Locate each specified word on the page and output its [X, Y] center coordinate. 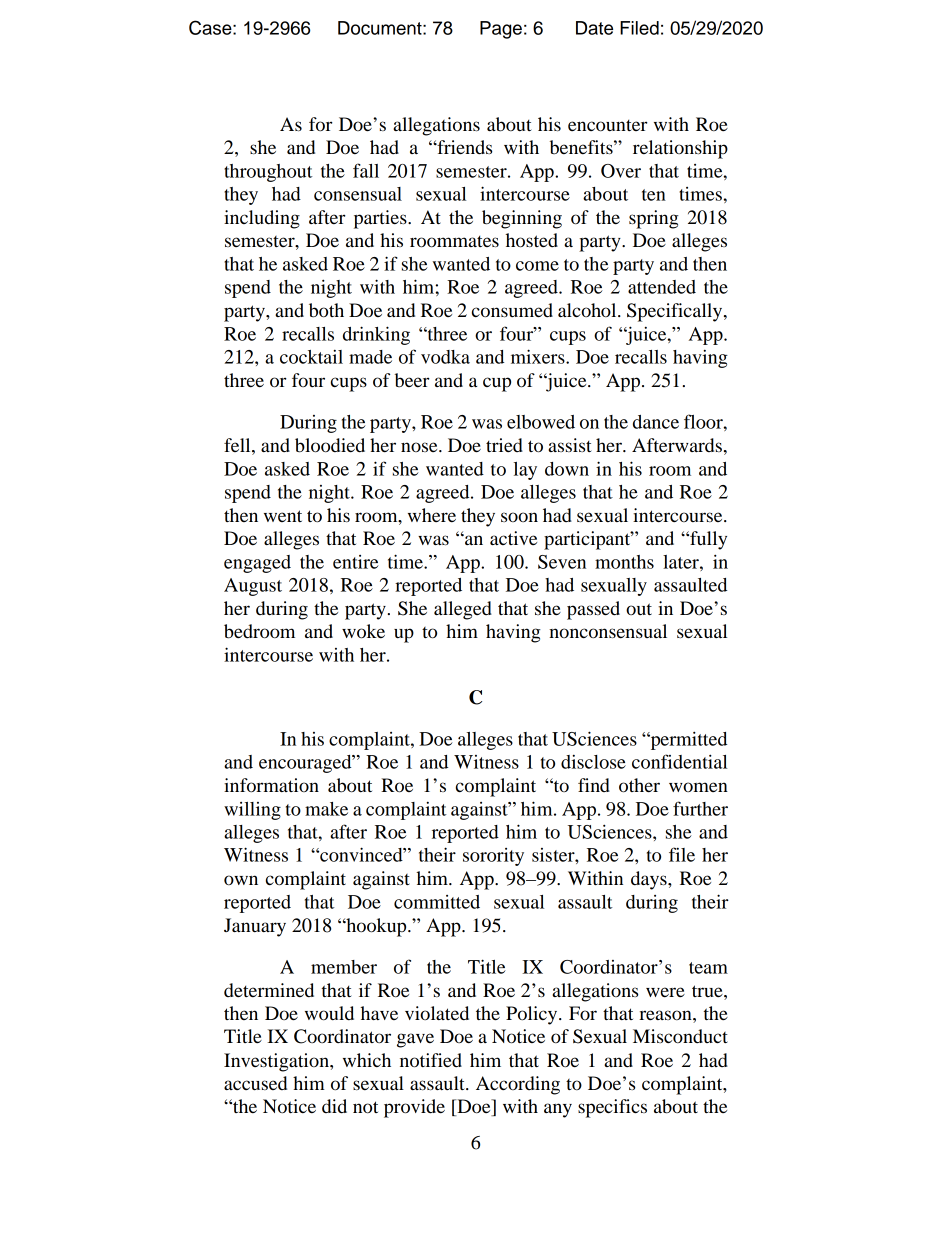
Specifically [676, 312]
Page [501, 30]
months [624, 562]
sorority [493, 857]
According [518, 1085]
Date [594, 28]
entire [356, 562]
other [639, 785]
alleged [463, 610]
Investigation [277, 1062]
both [326, 310]
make [326, 809]
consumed [512, 310]
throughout [268, 173]
